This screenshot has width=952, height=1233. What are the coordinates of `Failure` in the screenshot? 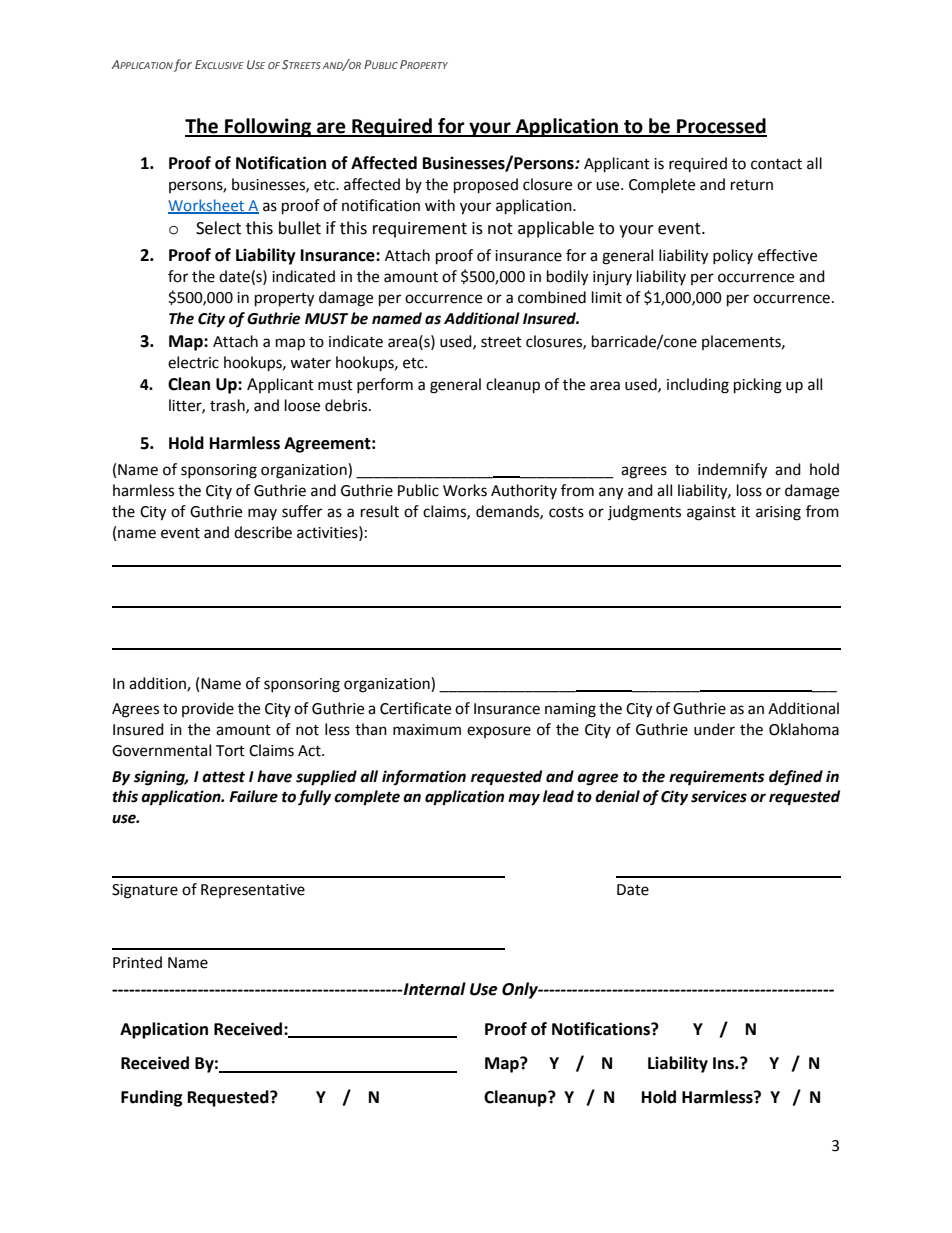 It's located at (253, 796).
